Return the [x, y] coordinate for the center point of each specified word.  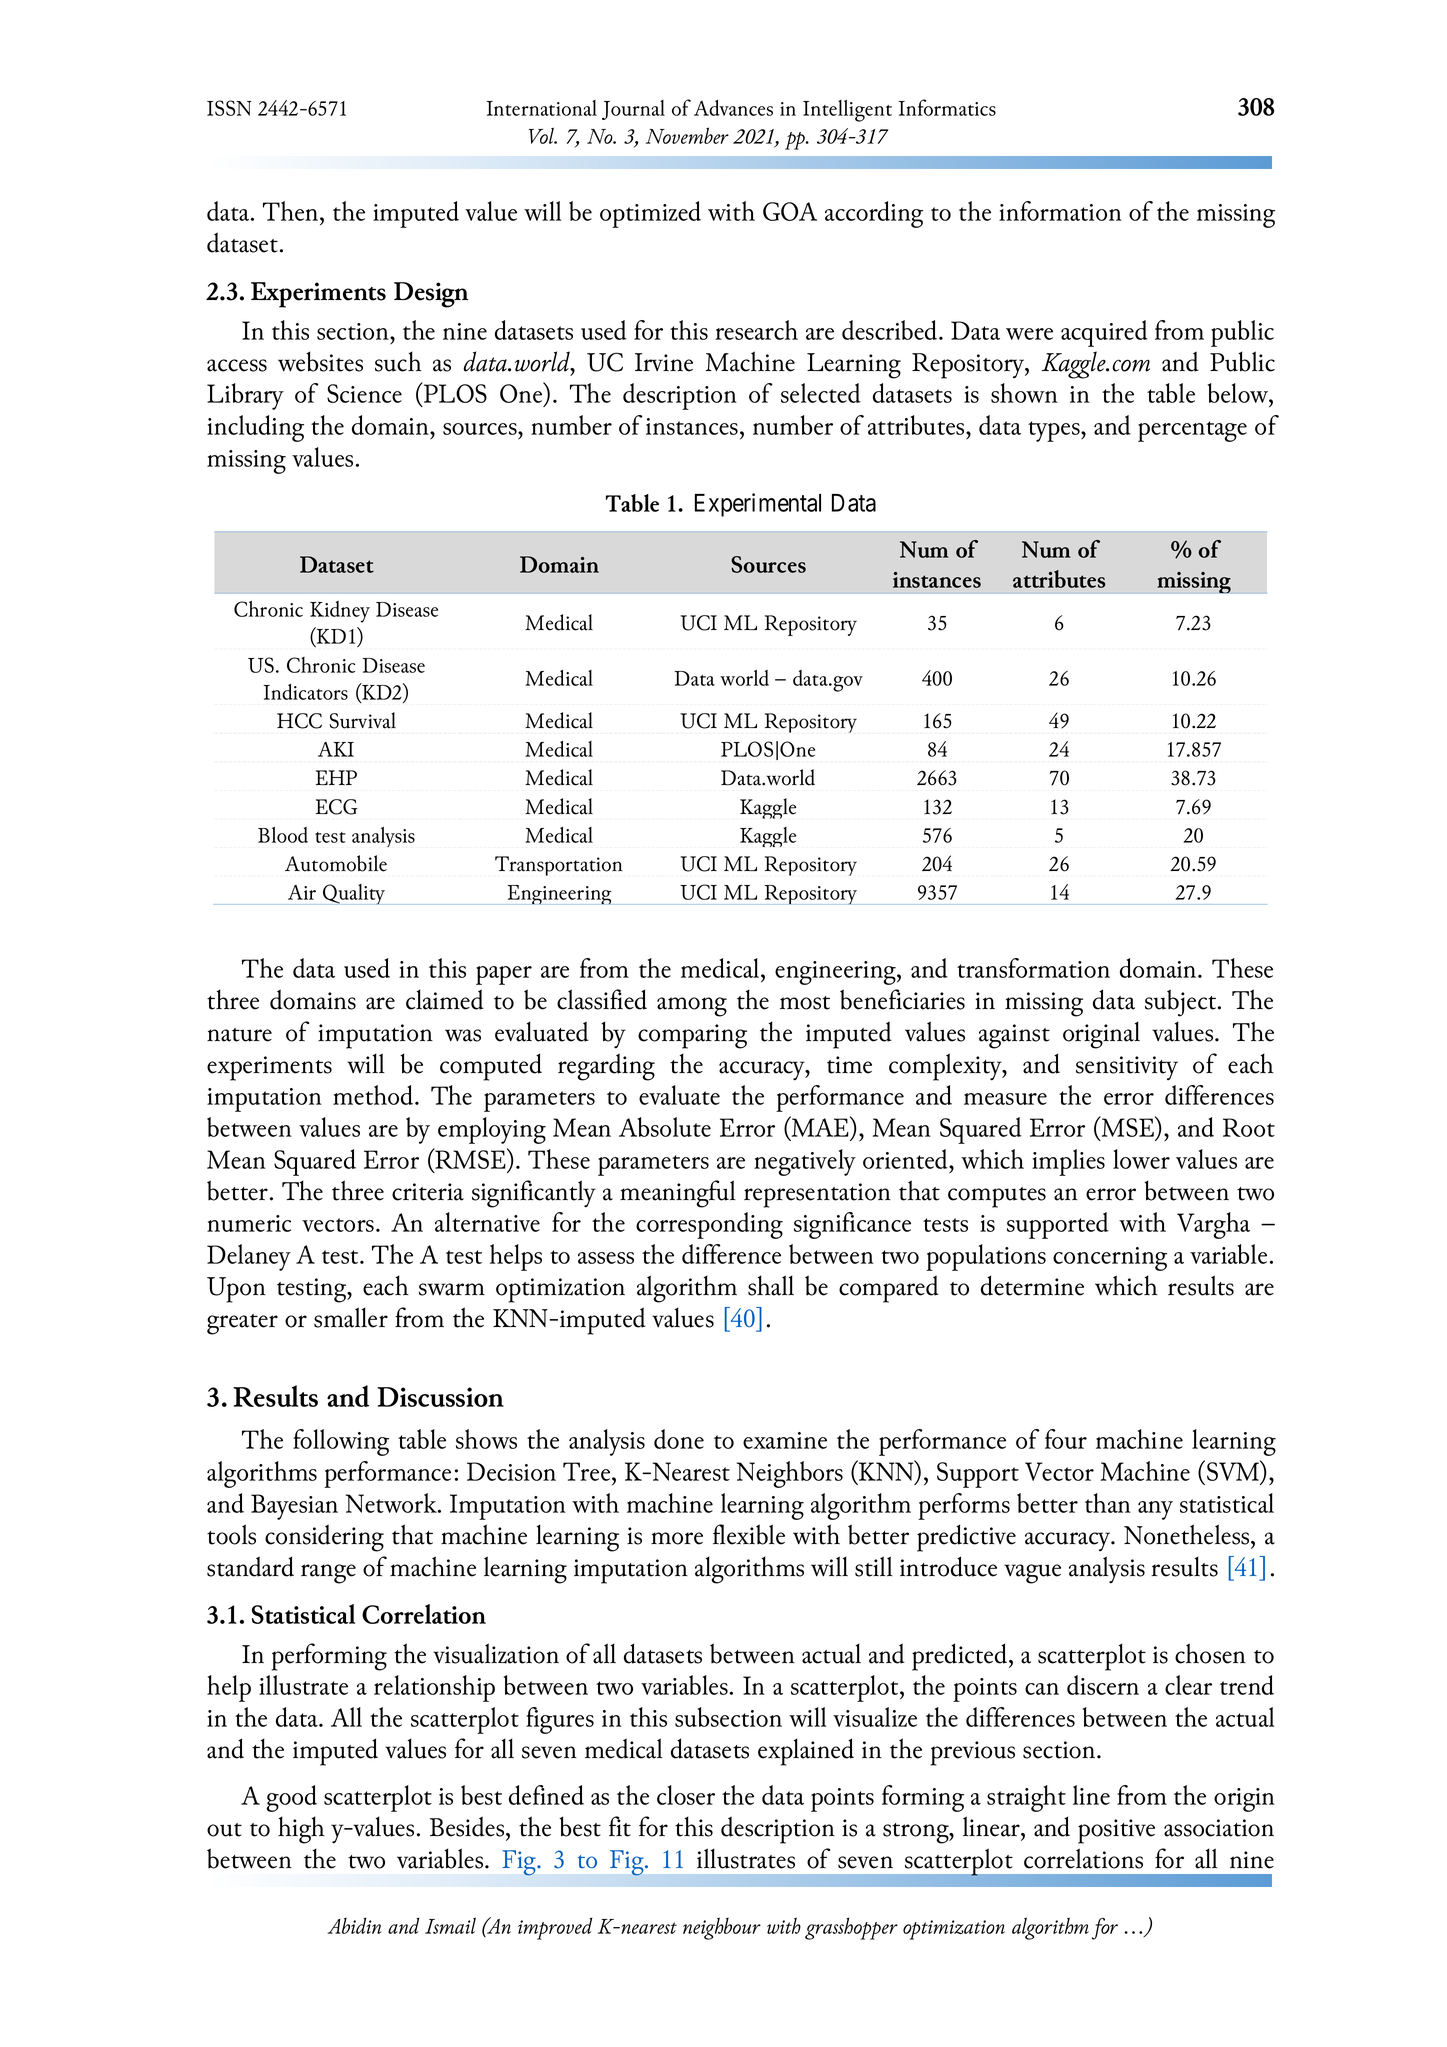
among [692, 1007]
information [1060, 211]
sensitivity [1127, 1068]
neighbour [722, 1928]
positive [1116, 1831]
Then [292, 211]
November [687, 135]
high [301, 1830]
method [374, 1095]
